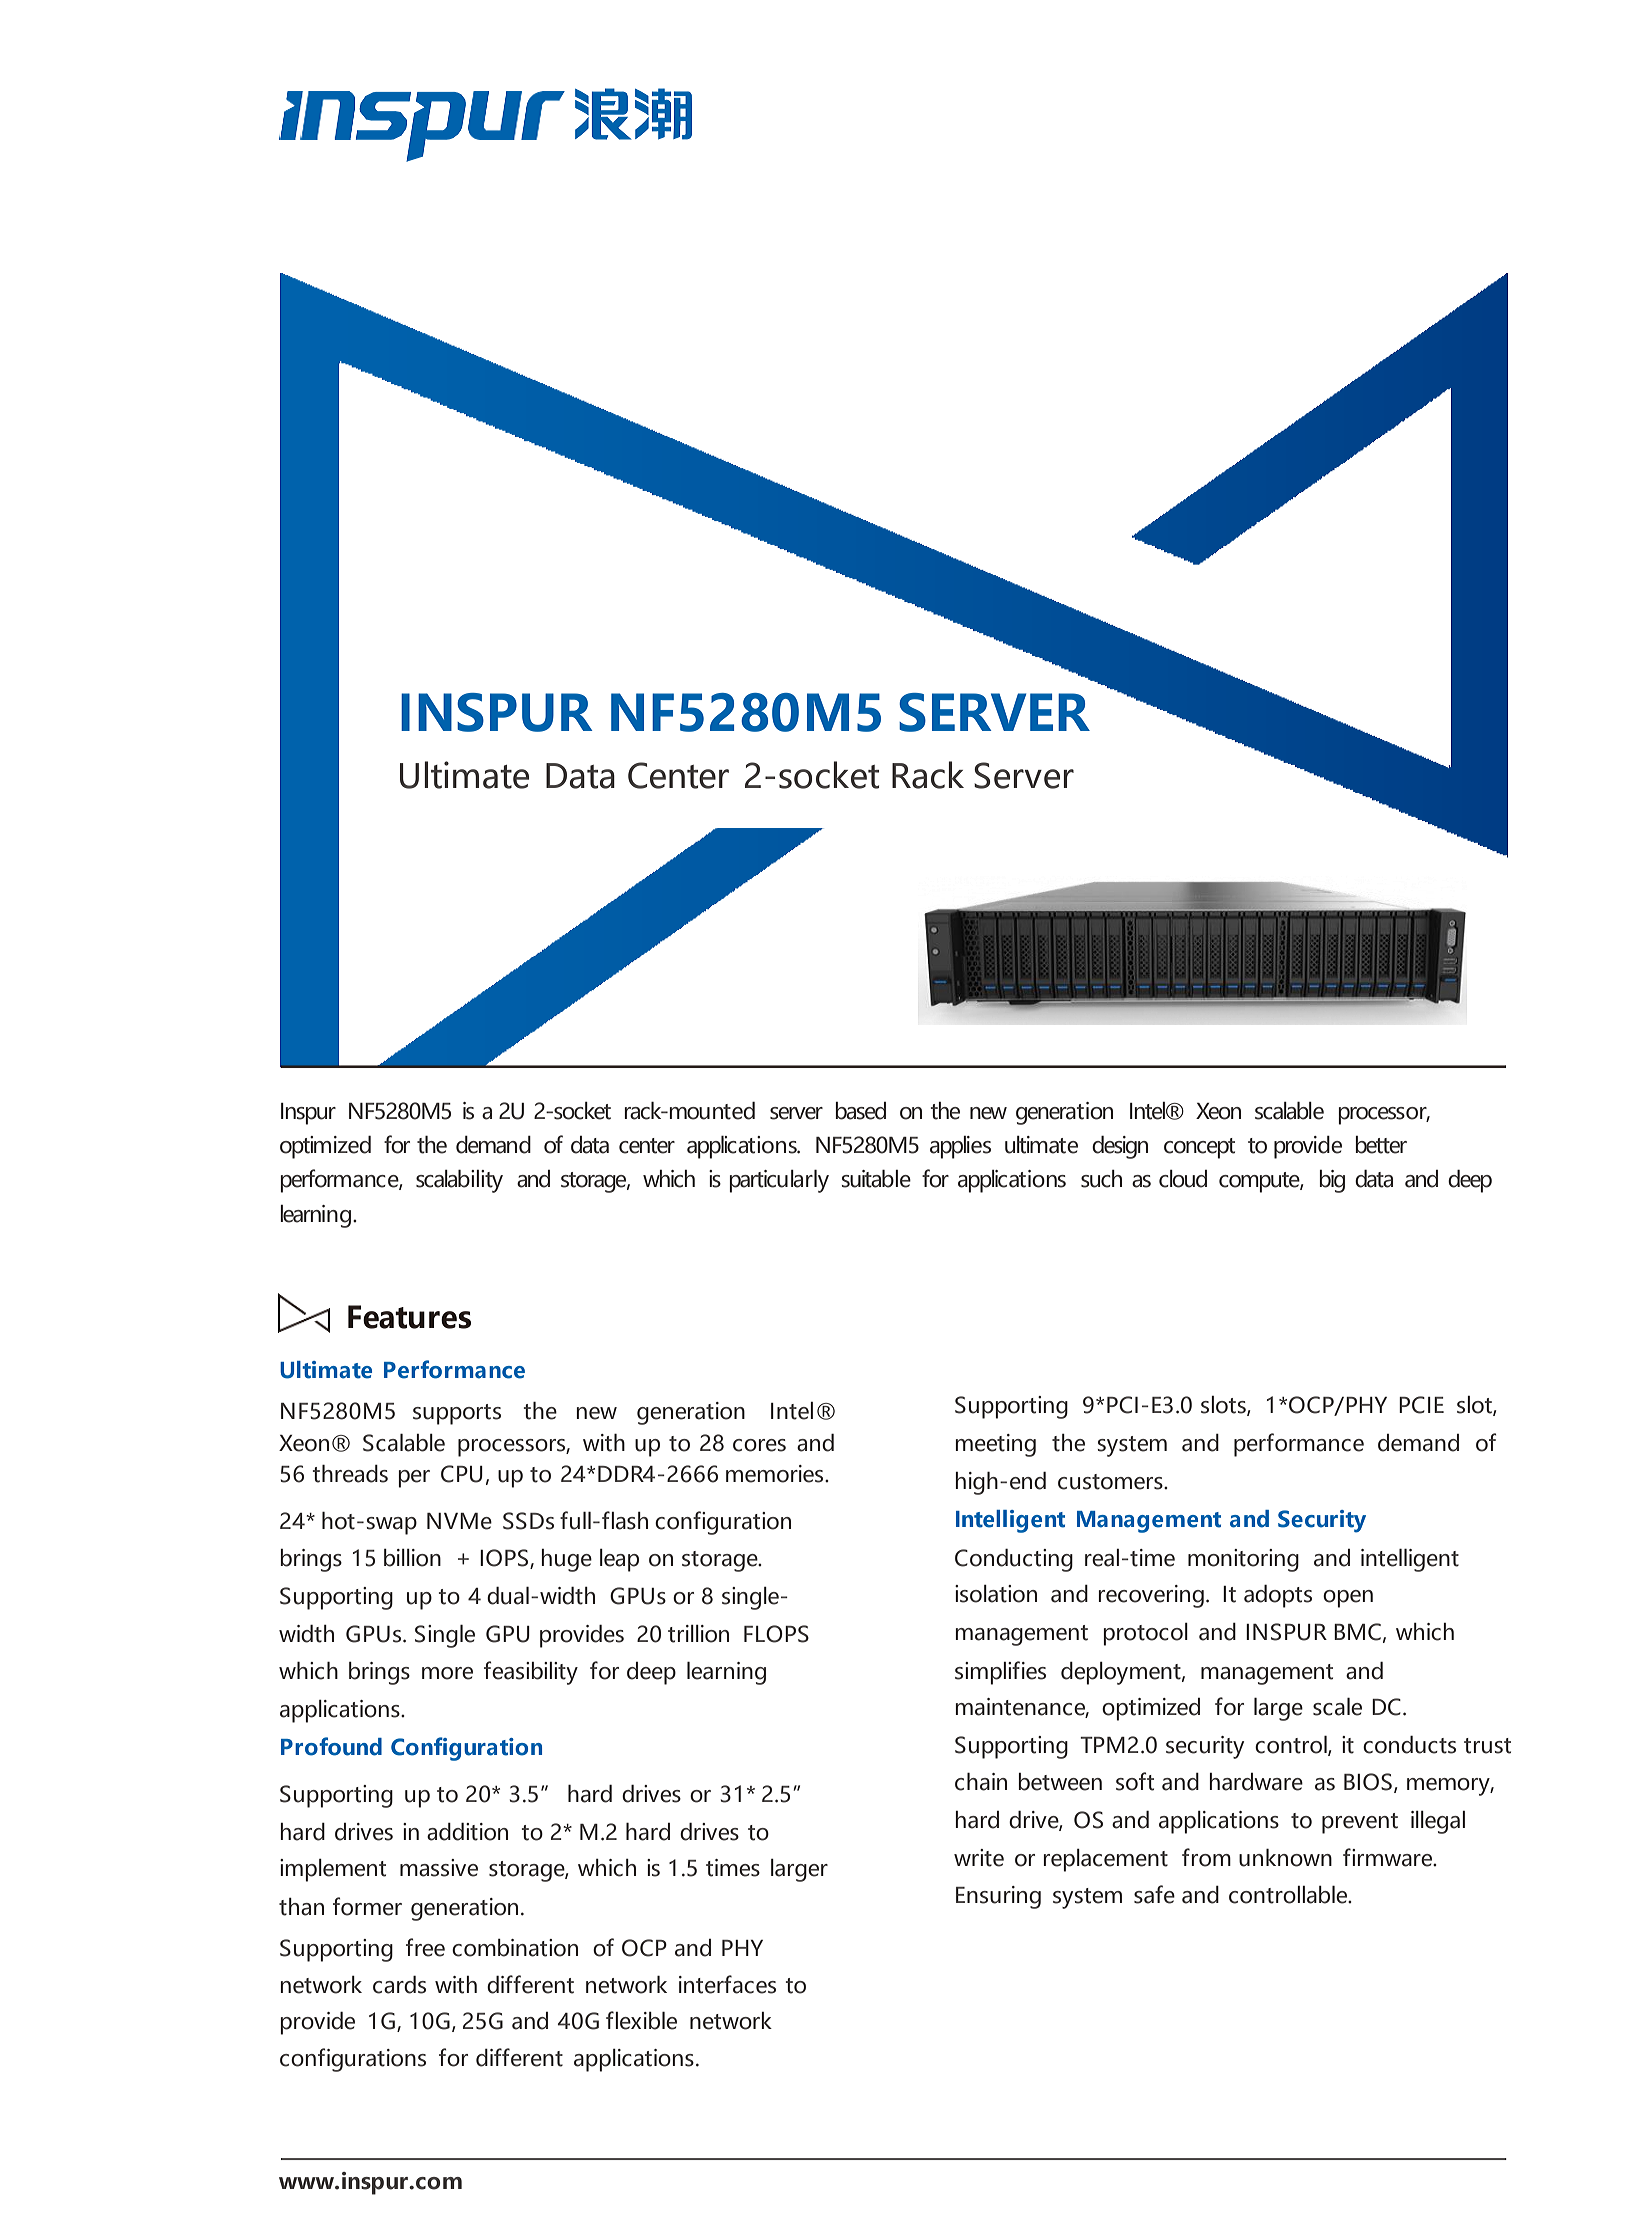 This image has height=2237, width=1649. What do you see at coordinates (459, 1181) in the image?
I see `scalability` at bounding box center [459, 1181].
